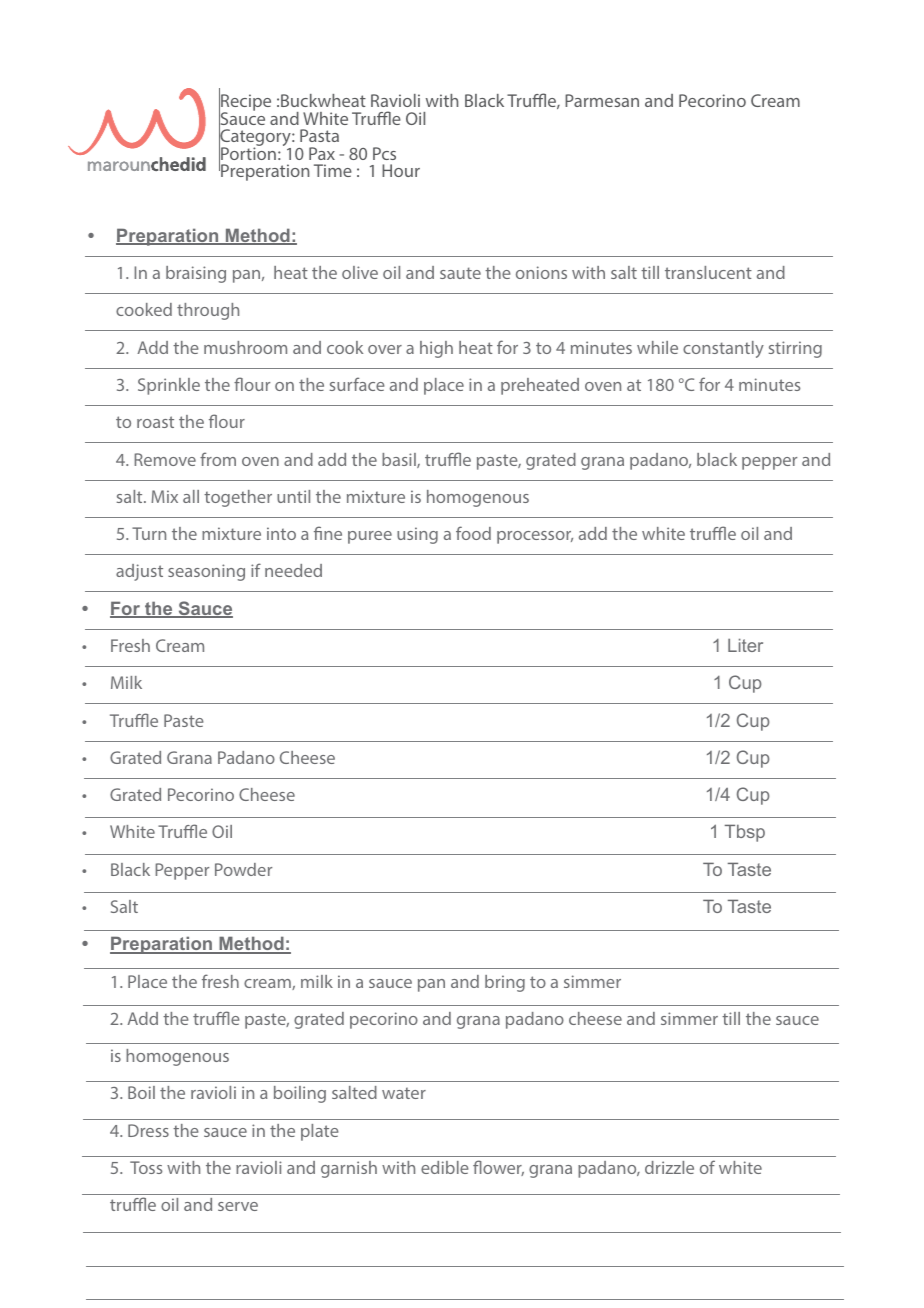 Image resolution: width=924 pixels, height=1308 pixels. Describe the element at coordinates (384, 153) in the image. I see `Pcs` at that location.
